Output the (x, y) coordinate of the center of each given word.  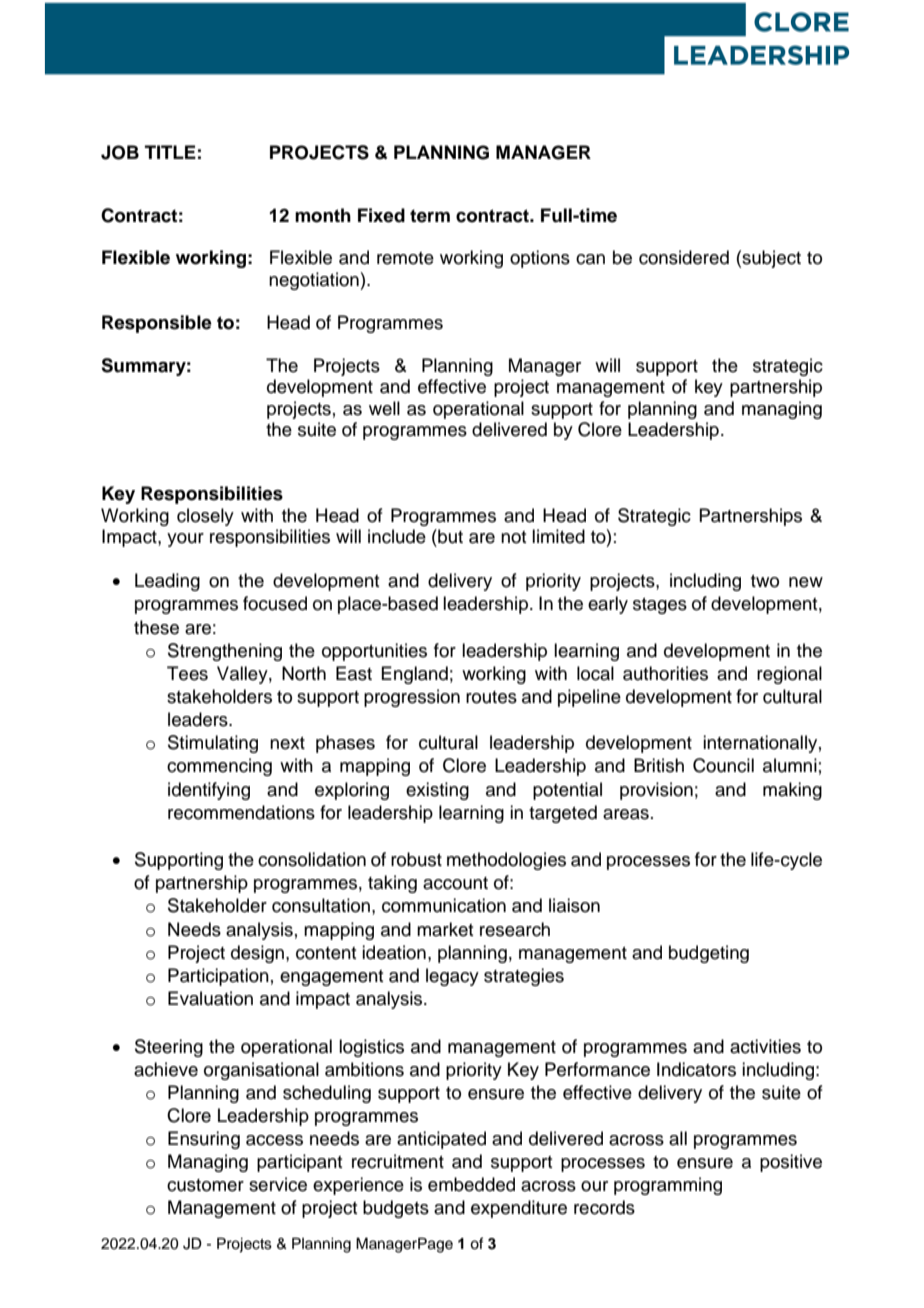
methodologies (506, 861)
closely (205, 517)
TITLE (170, 152)
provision (656, 791)
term (430, 216)
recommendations (241, 812)
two (765, 581)
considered (684, 257)
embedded (471, 1184)
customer (205, 1185)
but (449, 536)
